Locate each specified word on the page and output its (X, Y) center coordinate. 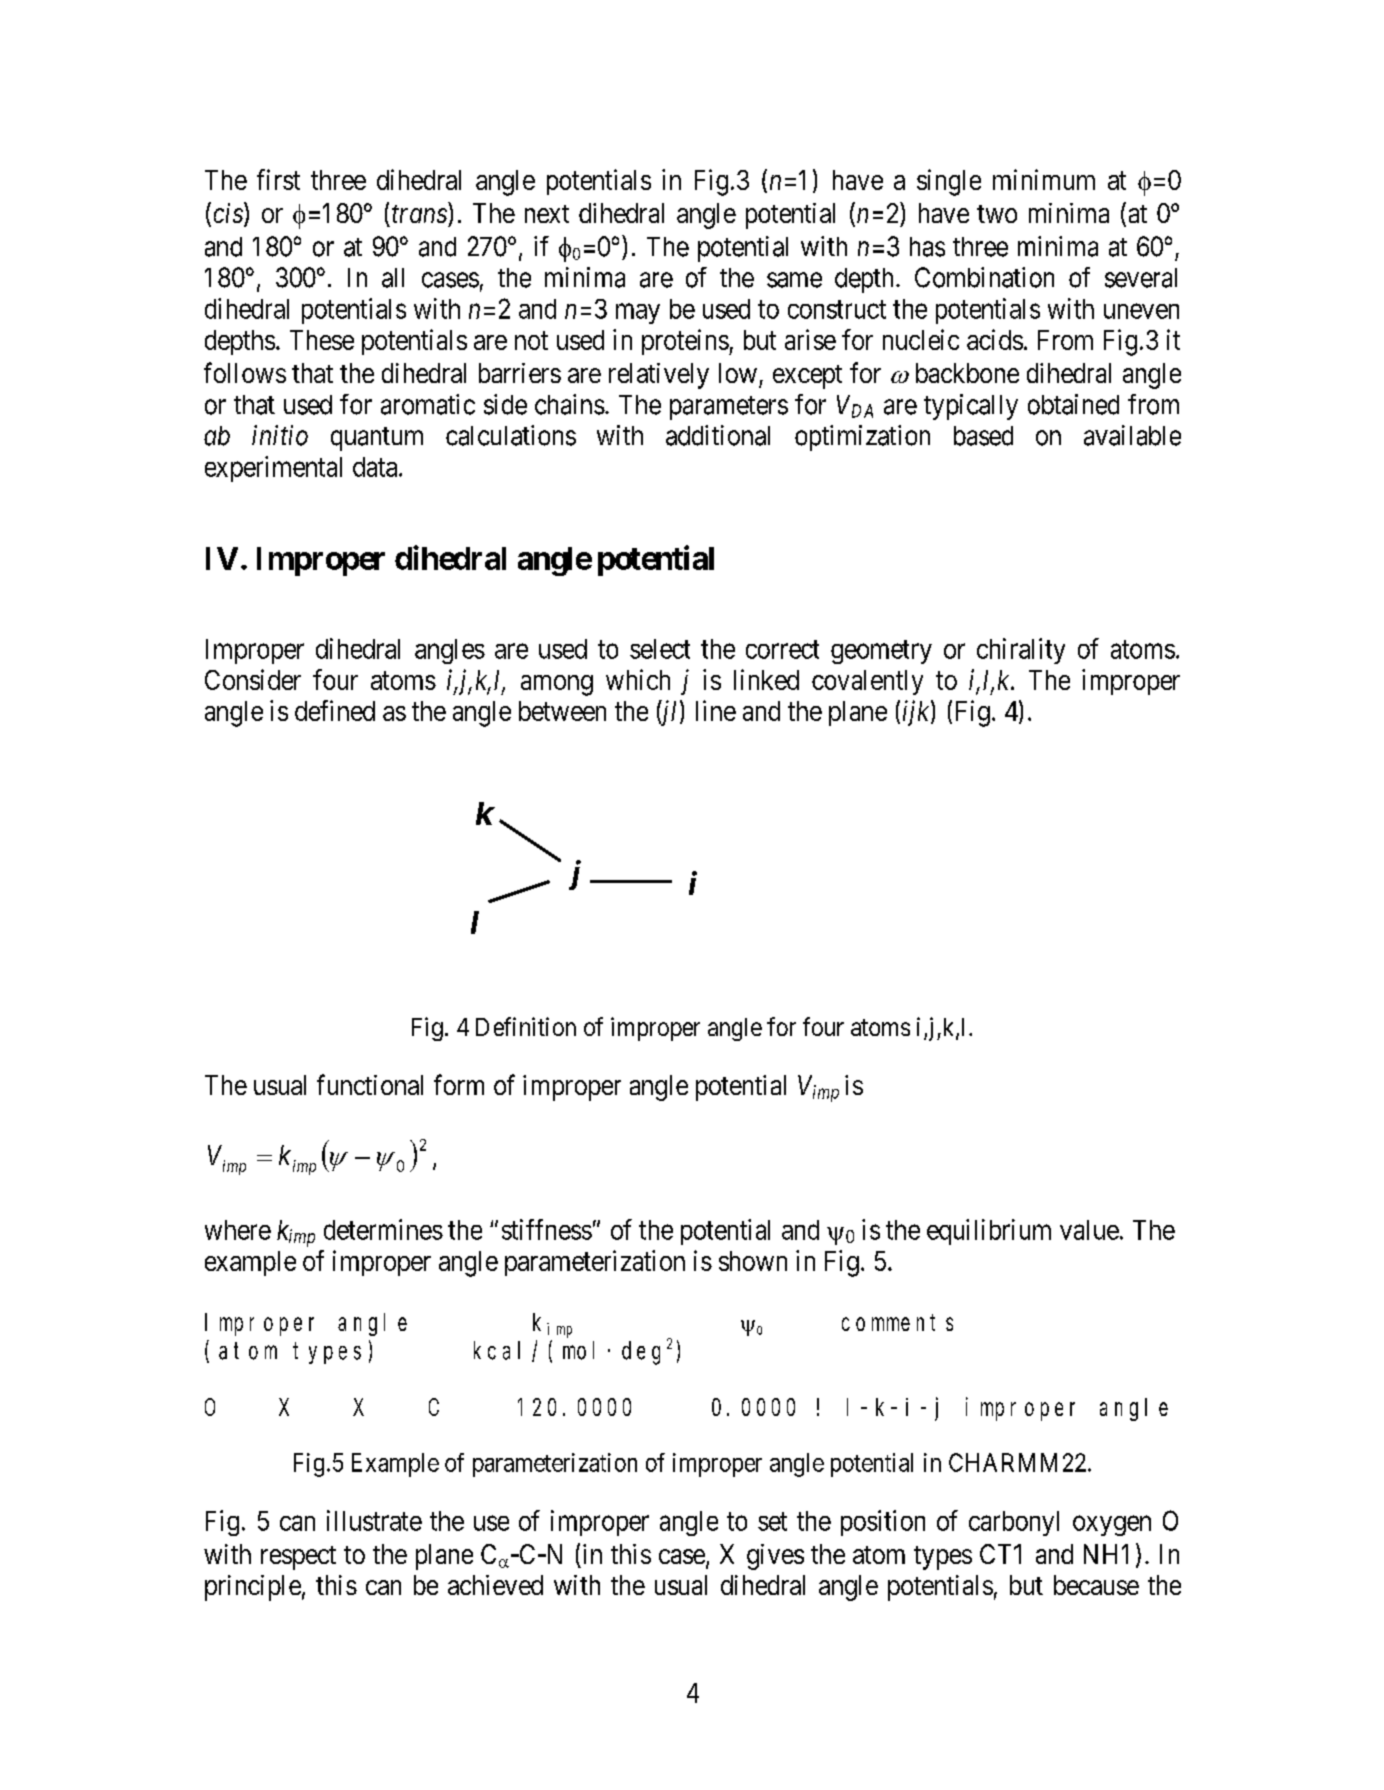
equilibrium (989, 1232)
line (716, 710)
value (1089, 1230)
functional (370, 1084)
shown (753, 1261)
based (983, 436)
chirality (1021, 651)
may (638, 314)
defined (335, 710)
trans (419, 214)
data (376, 467)
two (997, 214)
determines (383, 1229)
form (459, 1084)
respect (298, 1558)
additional (718, 435)
